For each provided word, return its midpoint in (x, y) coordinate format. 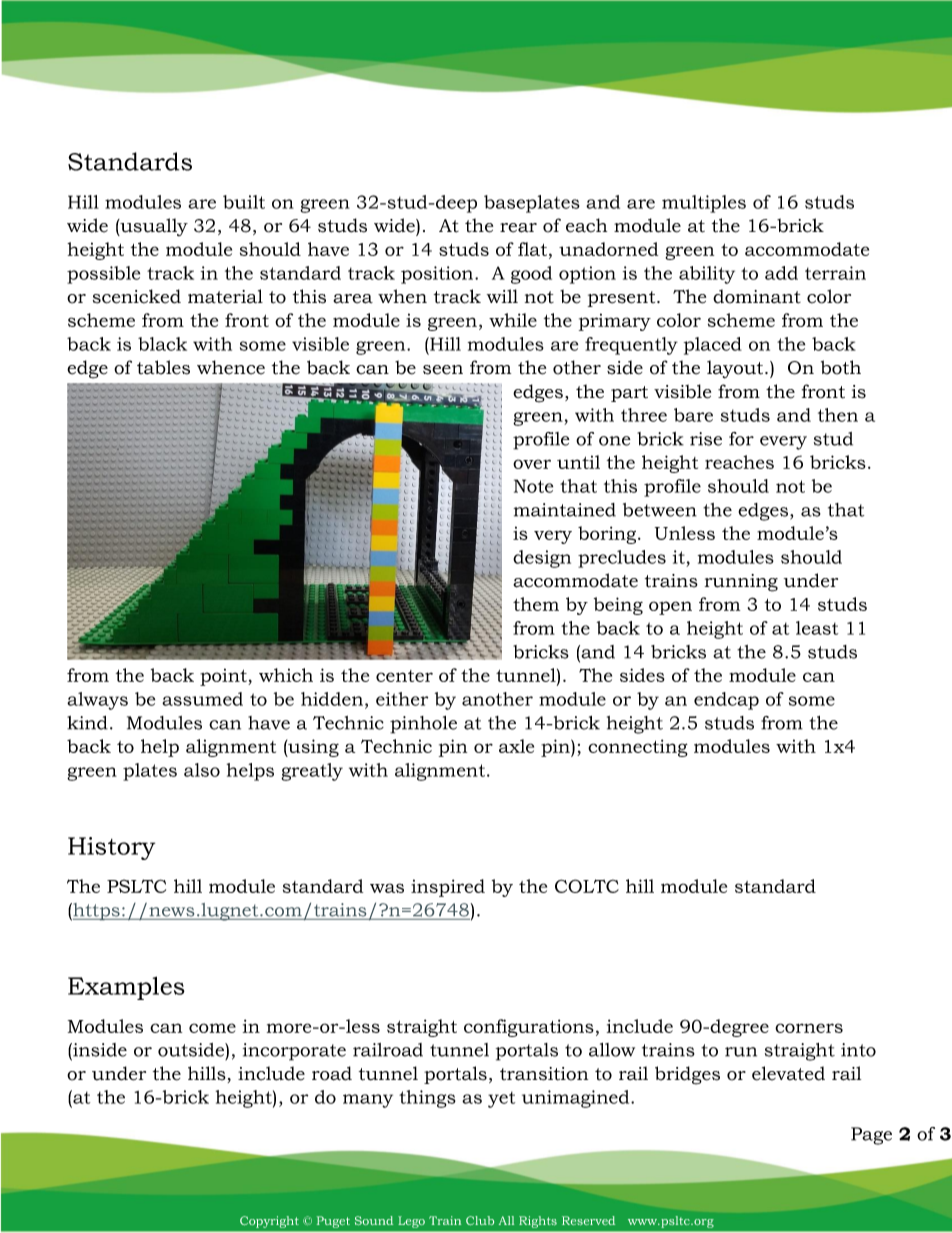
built (244, 202)
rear (518, 228)
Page (871, 1136)
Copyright (269, 1222)
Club (480, 1220)
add (781, 273)
